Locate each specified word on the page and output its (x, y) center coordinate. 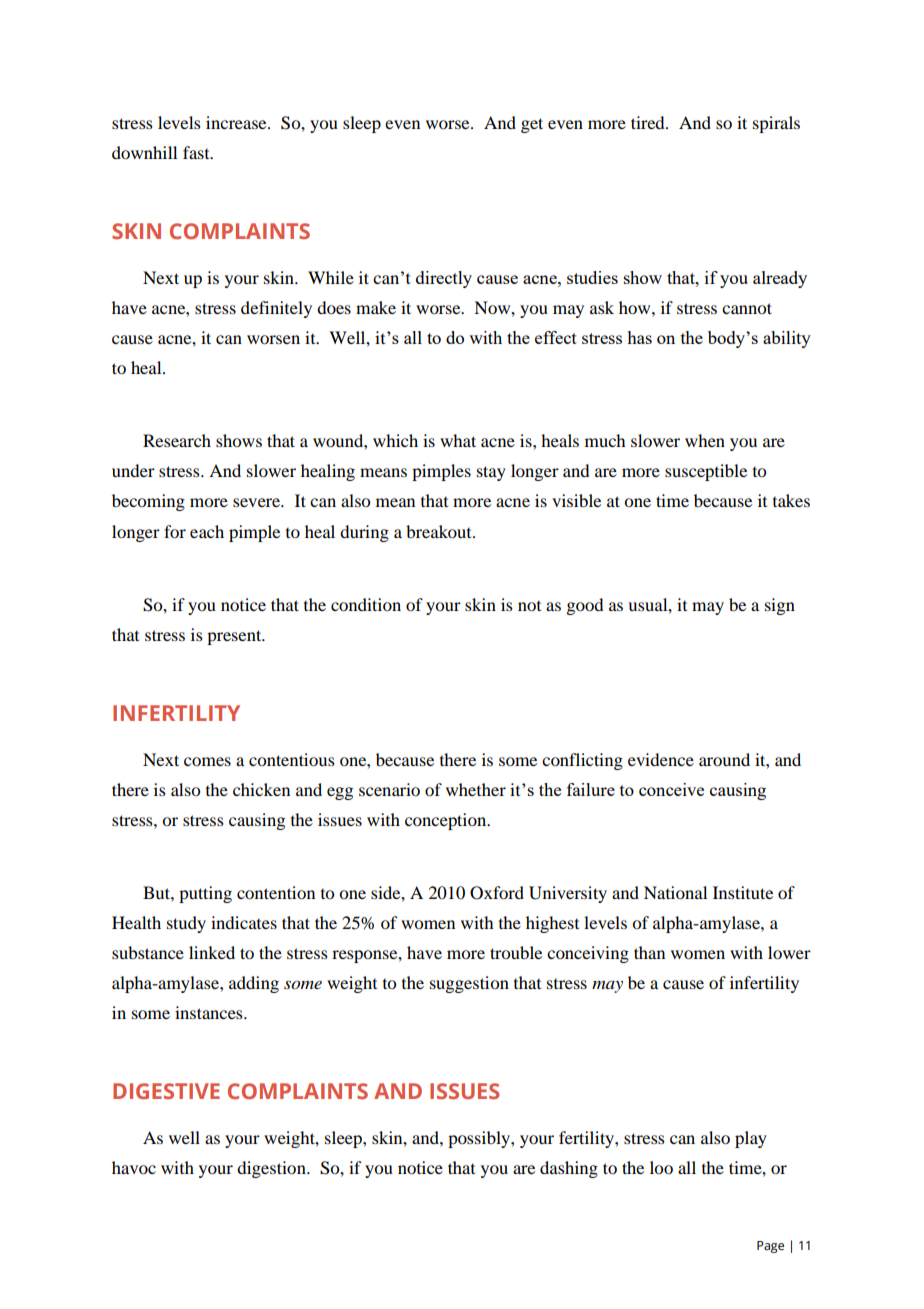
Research (177, 440)
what (458, 440)
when (705, 440)
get (532, 125)
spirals (776, 124)
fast (197, 152)
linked (212, 952)
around (724, 759)
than (649, 952)
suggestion (469, 984)
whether (476, 789)
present (235, 637)
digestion (272, 1169)
